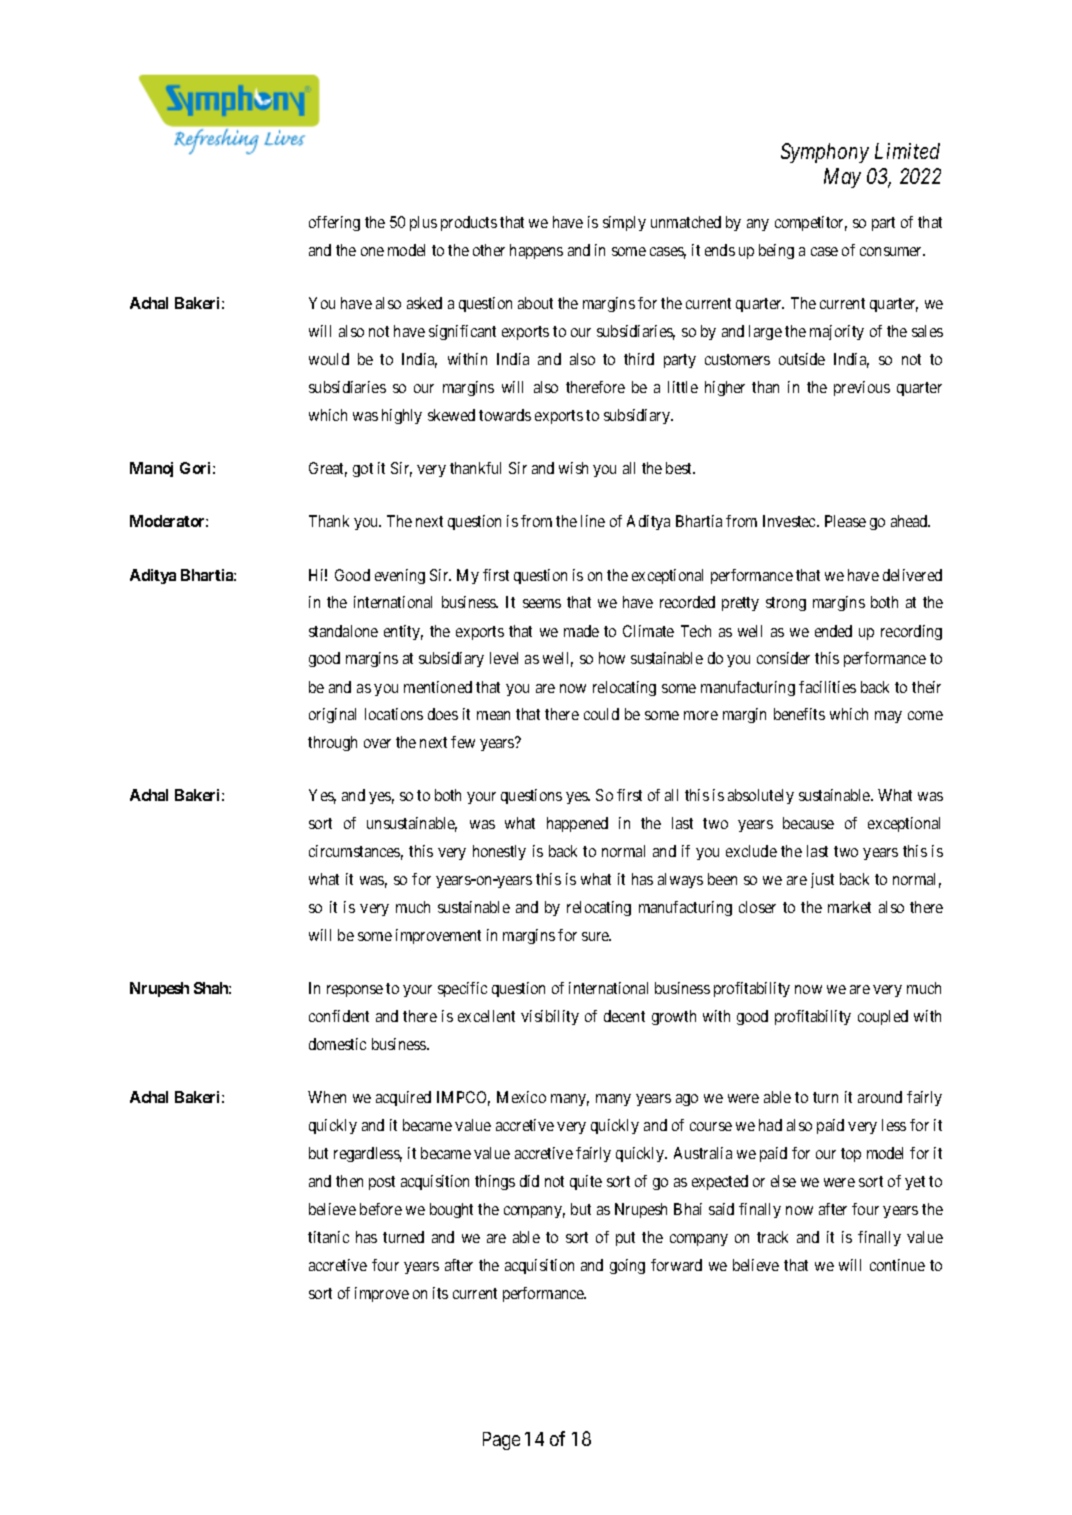 The height and width of the page is (1515, 1072). What do you see at coordinates (883, 1017) in the page?
I see `coupled` at bounding box center [883, 1017].
